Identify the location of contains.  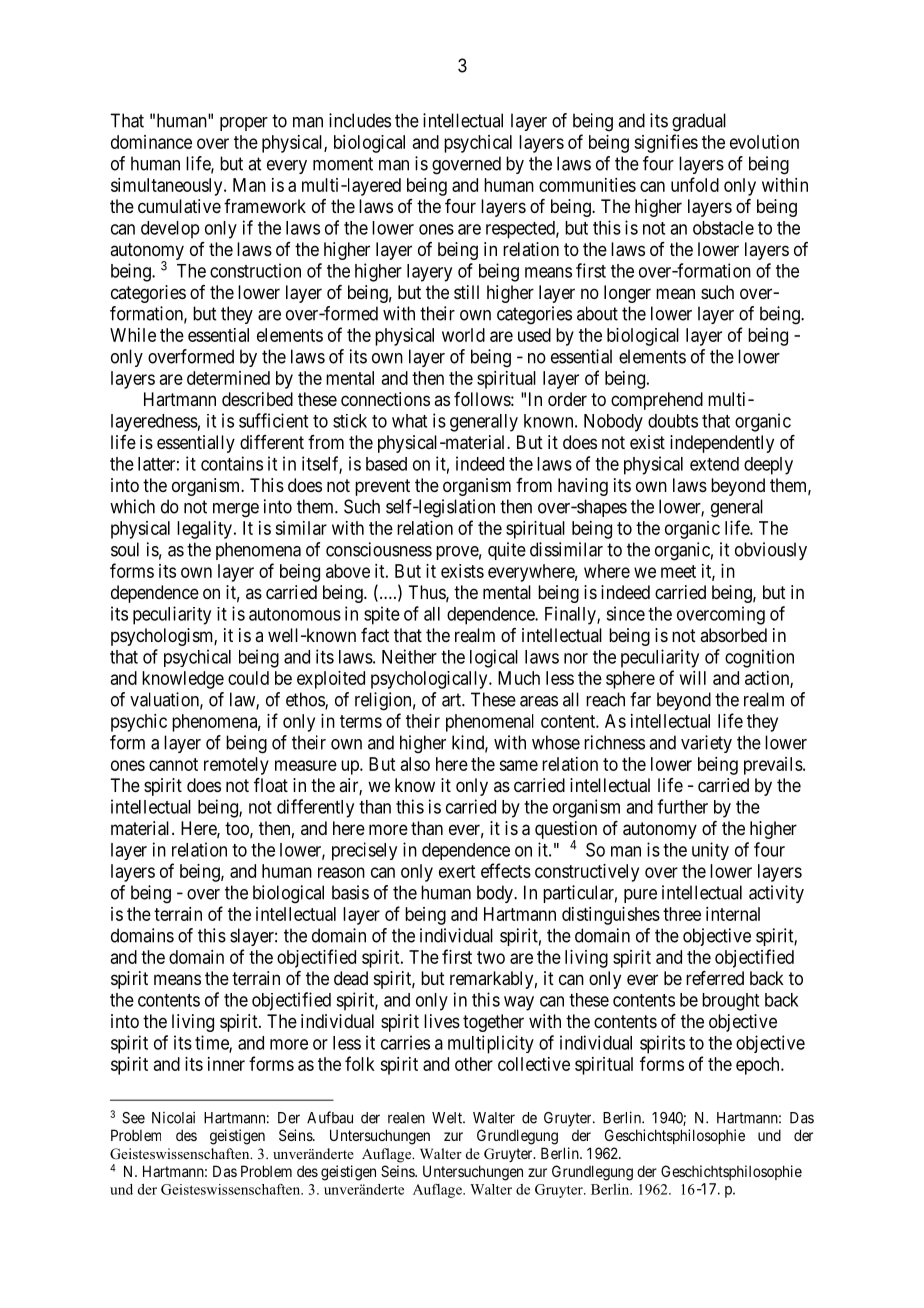
(232, 463).
